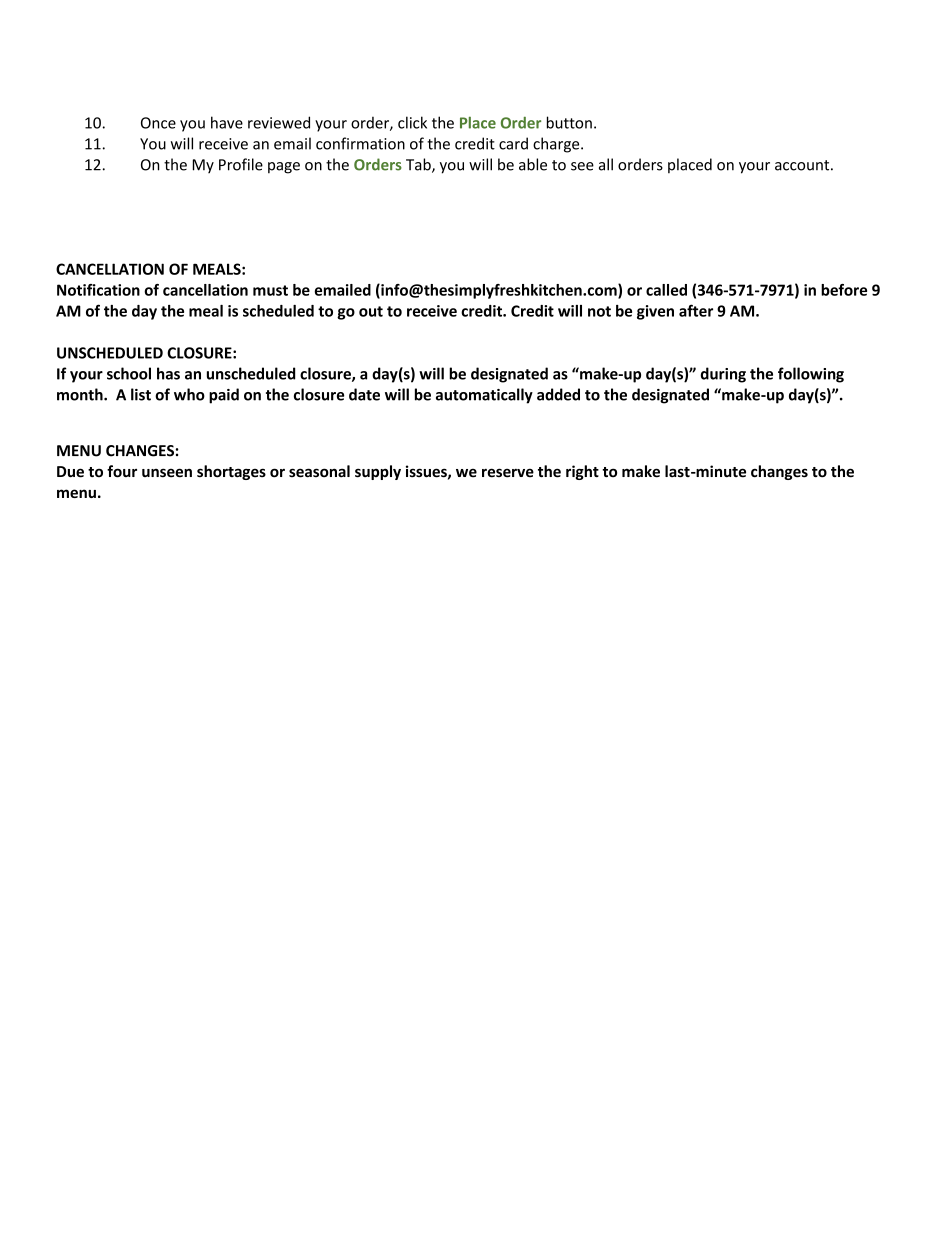 This image has height=1233, width=952. Describe the element at coordinates (557, 145) in the image. I see `charge` at that location.
